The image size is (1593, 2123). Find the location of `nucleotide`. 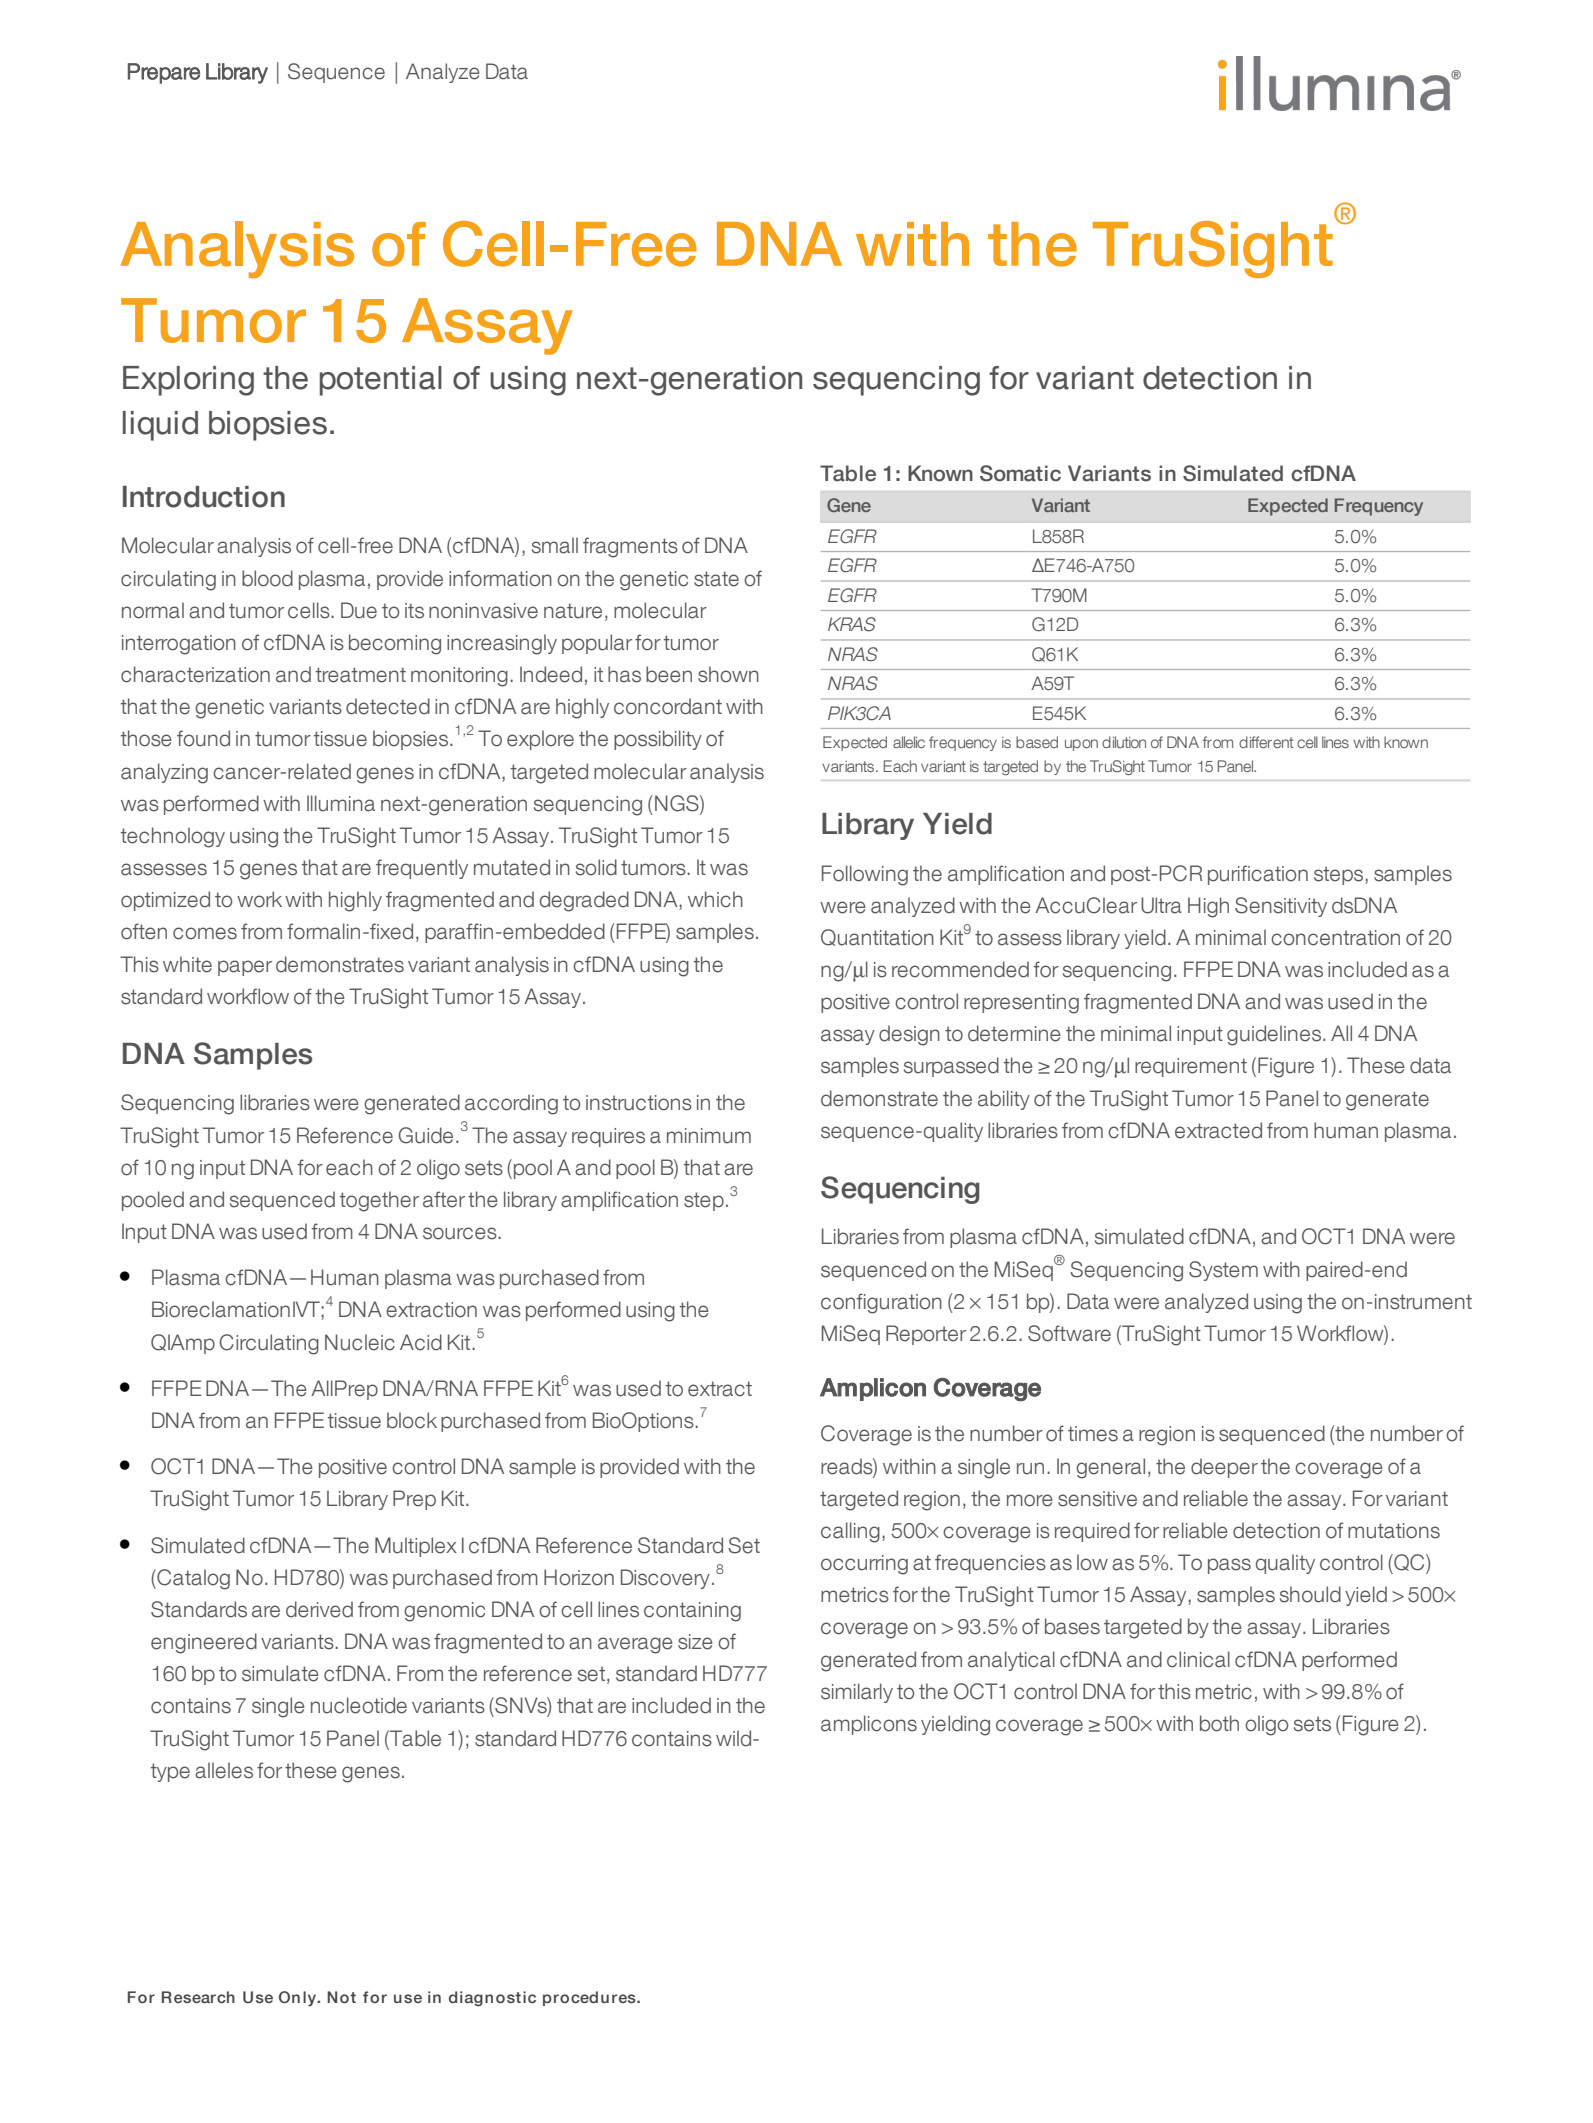

nucleotide is located at coordinates (359, 1705).
